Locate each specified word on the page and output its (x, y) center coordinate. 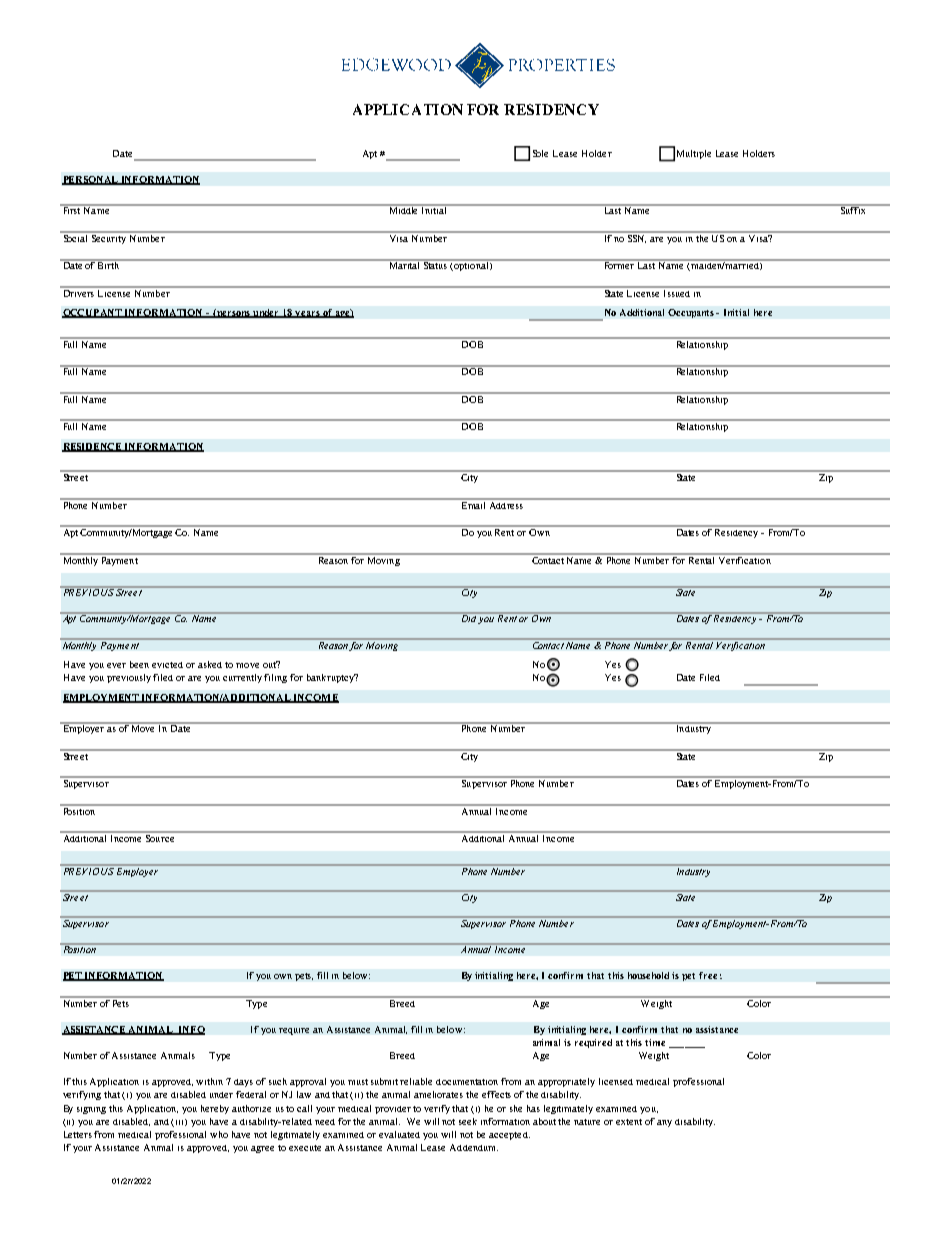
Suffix (853, 209)
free (708, 975)
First (71, 209)
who (219, 1134)
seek (468, 1121)
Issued (677, 292)
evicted (167, 665)
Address (506, 504)
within (209, 1081)
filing (275, 678)
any (664, 1123)
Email (473, 504)
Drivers (78, 292)
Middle (404, 209)
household (648, 975)
